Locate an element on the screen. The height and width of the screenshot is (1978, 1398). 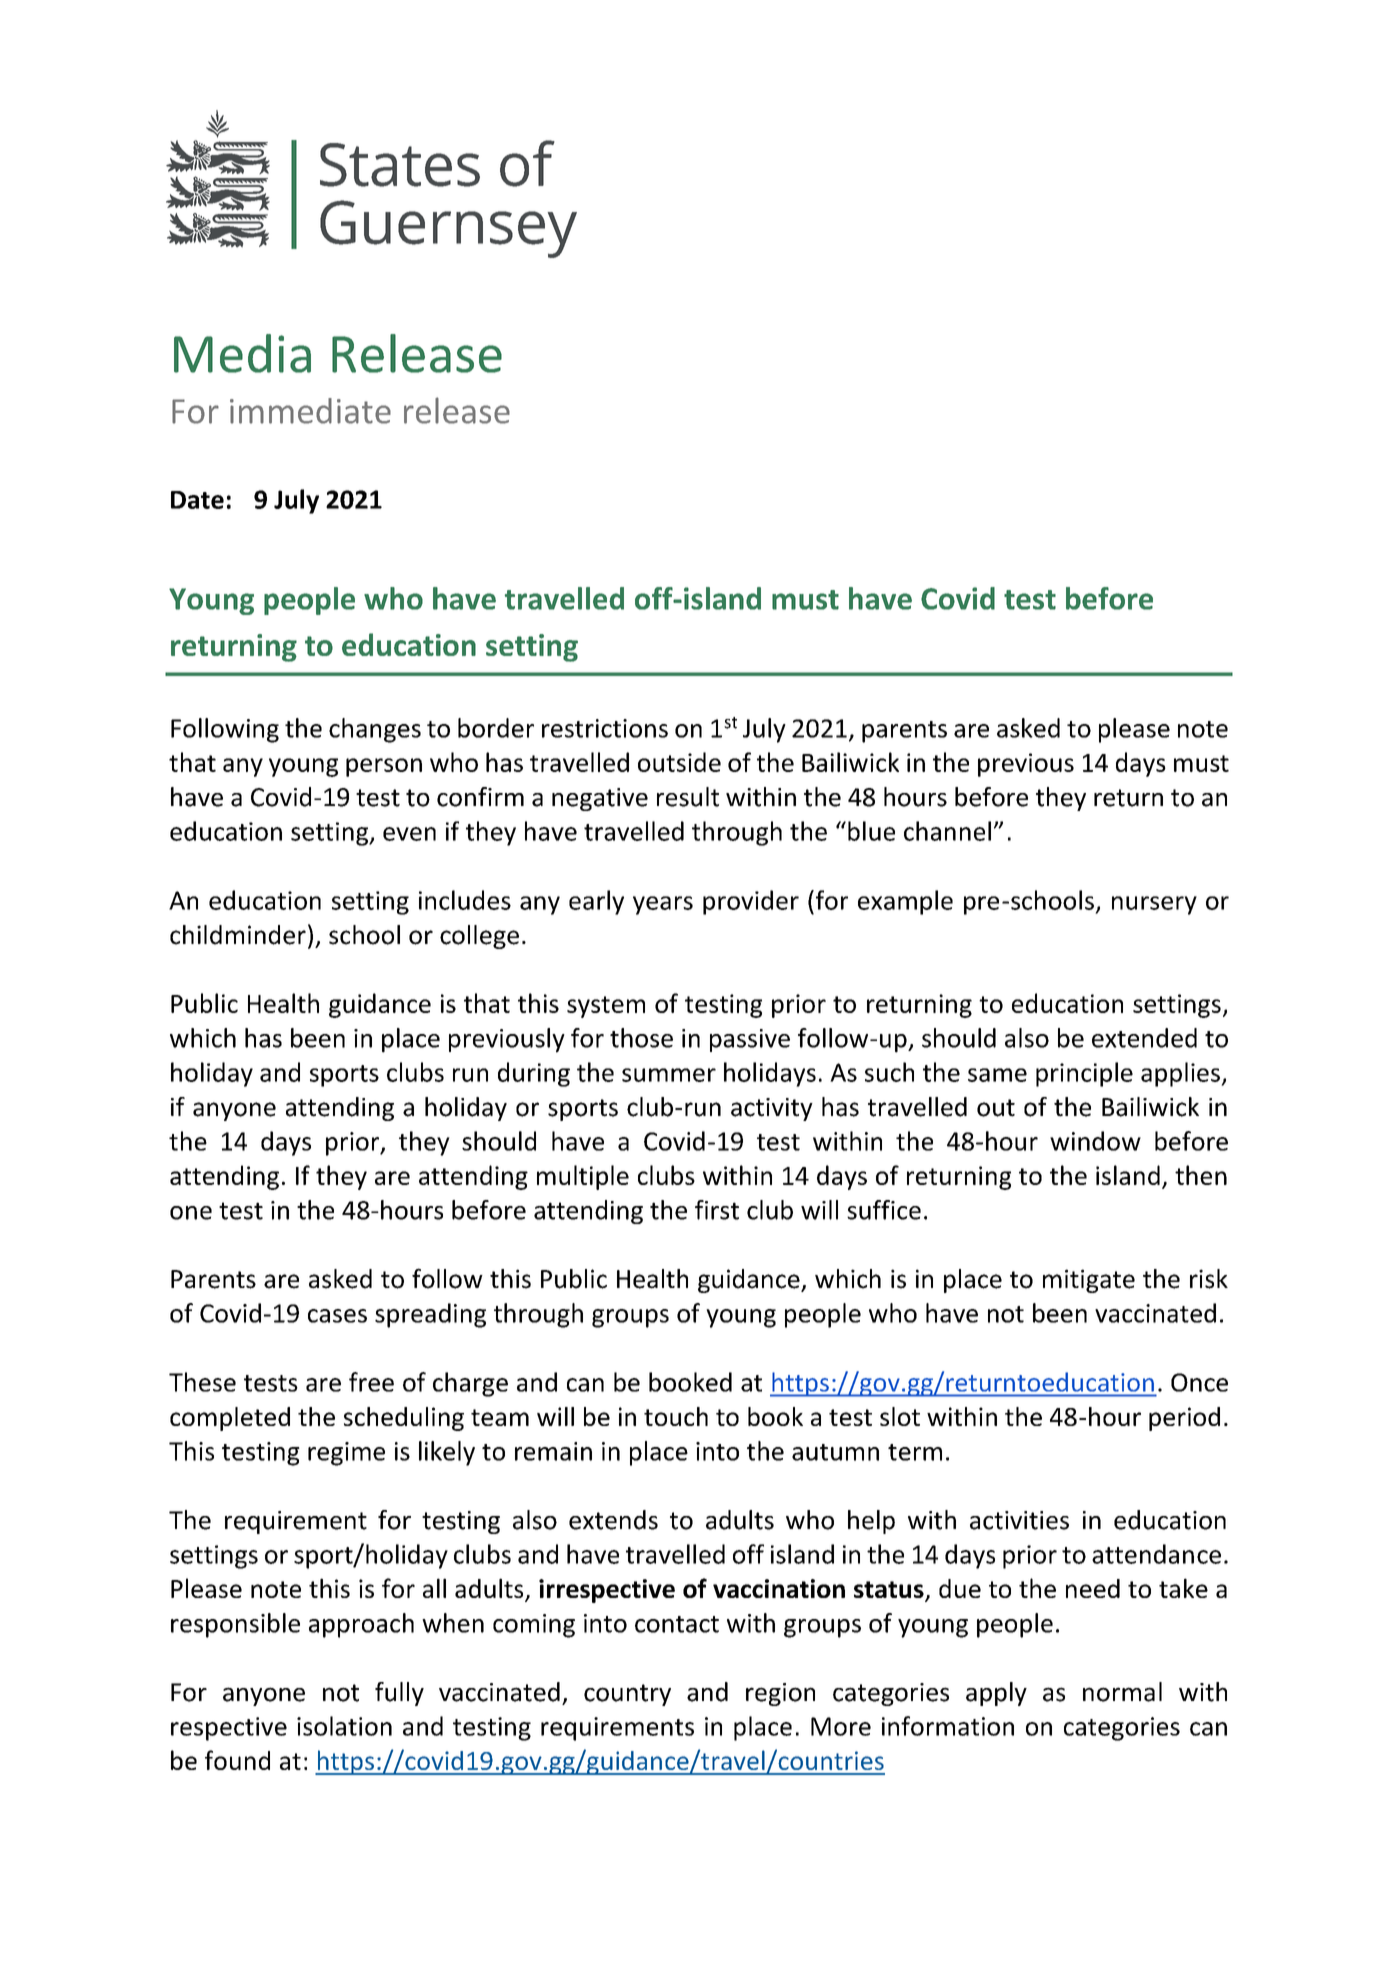
normal is located at coordinates (1122, 1692).
